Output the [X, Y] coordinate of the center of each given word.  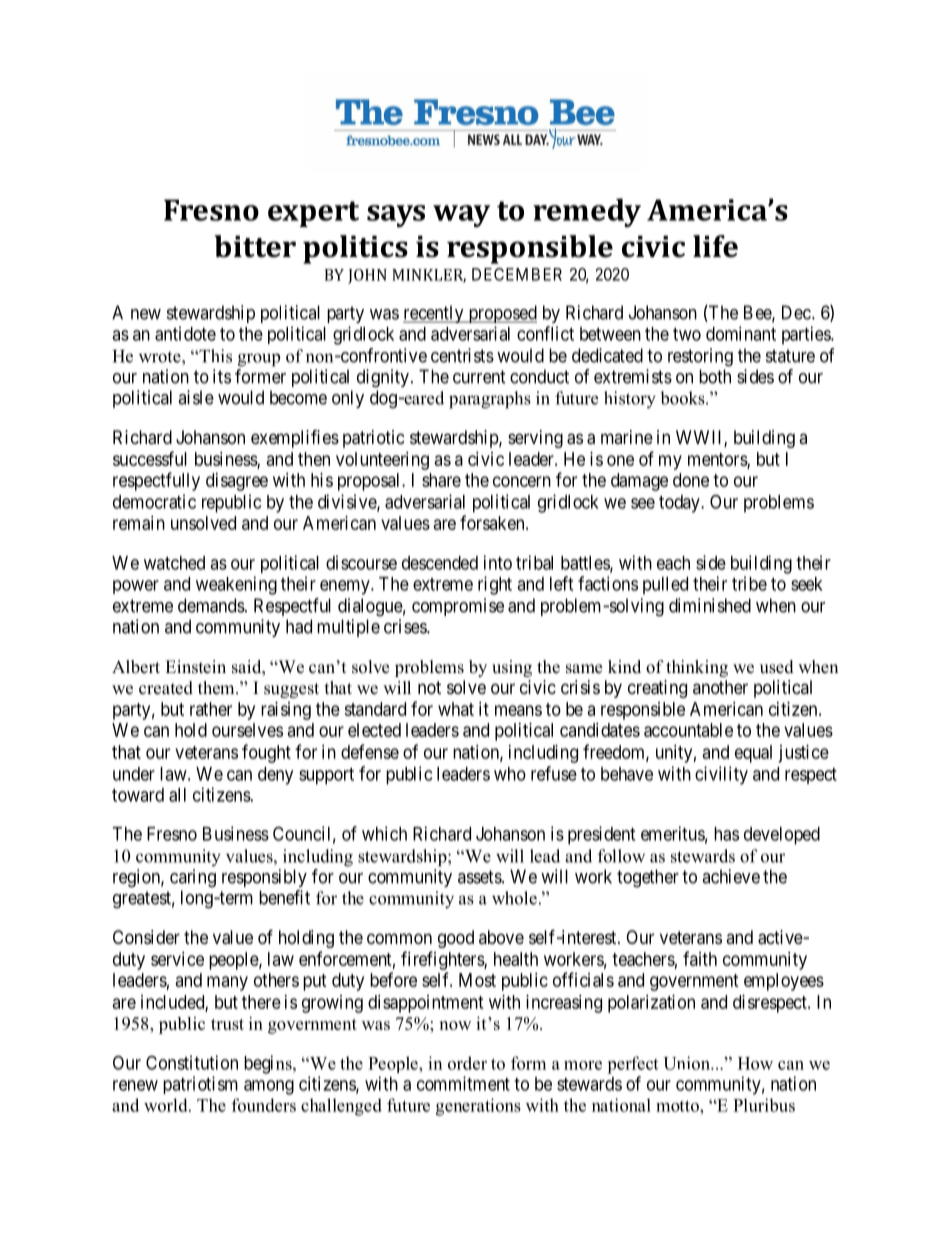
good [456, 939]
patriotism [200, 1085]
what [456, 709]
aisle [196, 397]
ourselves [247, 730]
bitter [255, 246]
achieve [731, 876]
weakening [236, 585]
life [715, 246]
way [461, 216]
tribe [749, 583]
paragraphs [490, 400]
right [495, 585]
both [715, 376]
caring [193, 878]
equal [753, 754]
